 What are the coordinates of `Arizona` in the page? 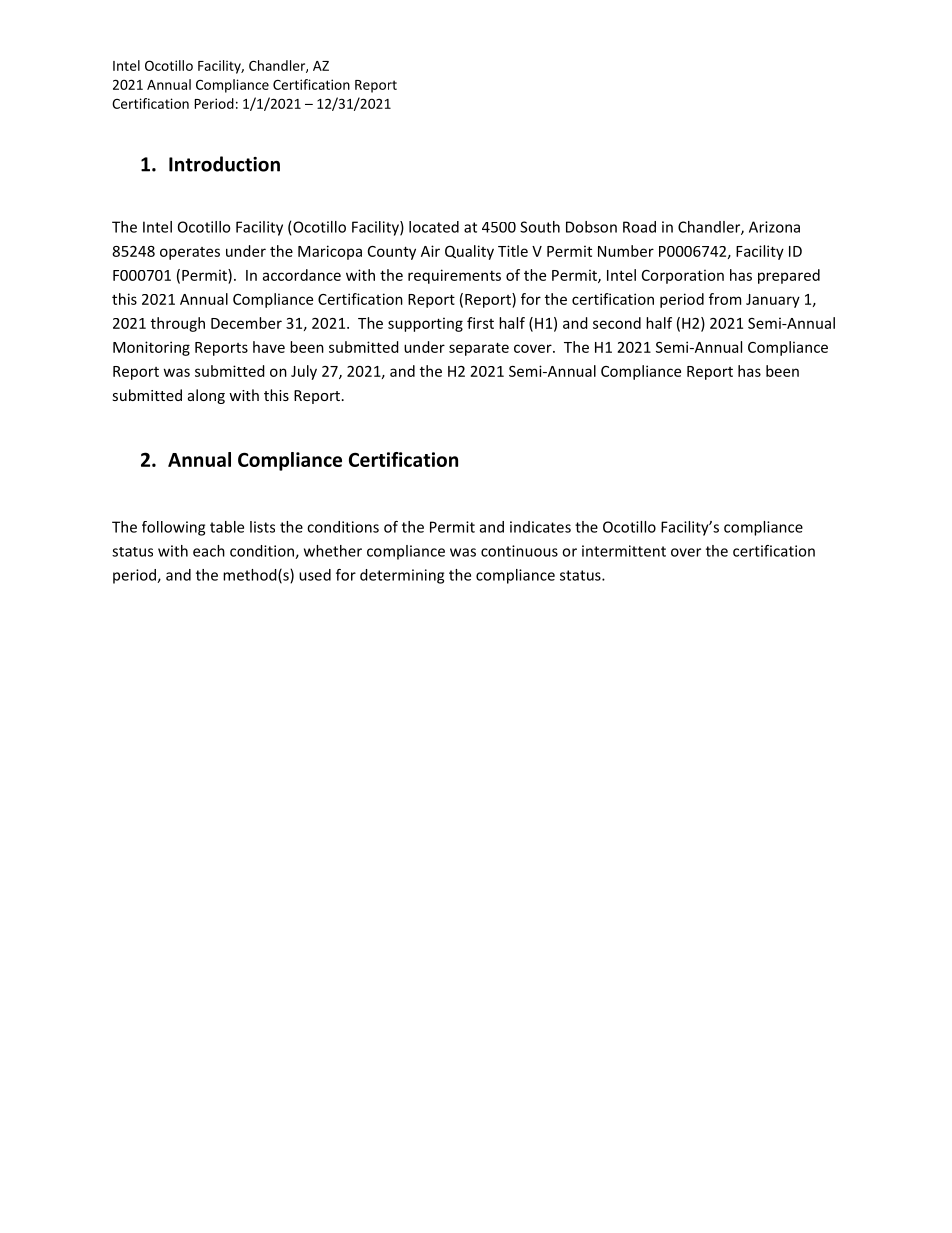 It's located at (774, 227).
